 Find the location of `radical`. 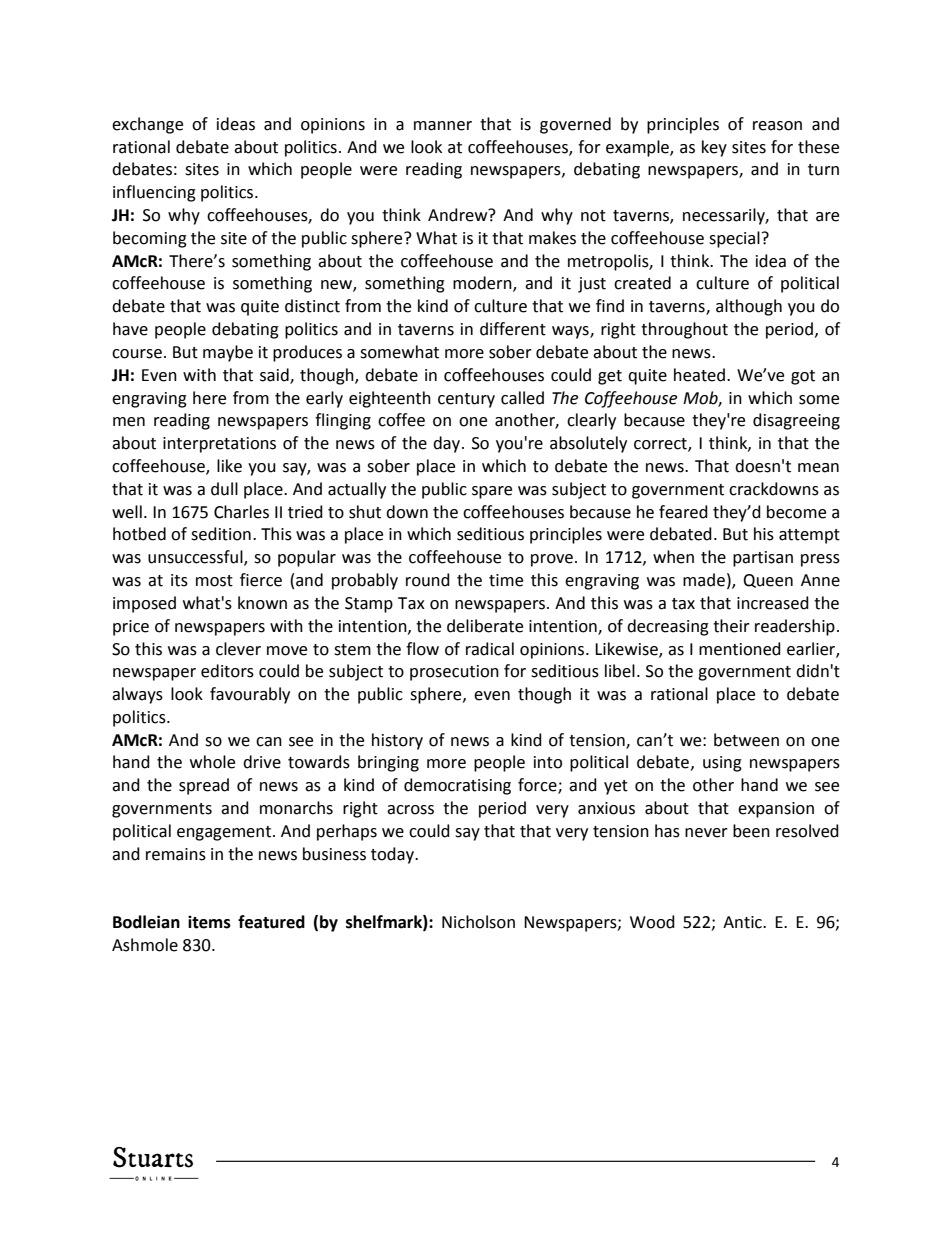

radical is located at coordinates (490, 649).
